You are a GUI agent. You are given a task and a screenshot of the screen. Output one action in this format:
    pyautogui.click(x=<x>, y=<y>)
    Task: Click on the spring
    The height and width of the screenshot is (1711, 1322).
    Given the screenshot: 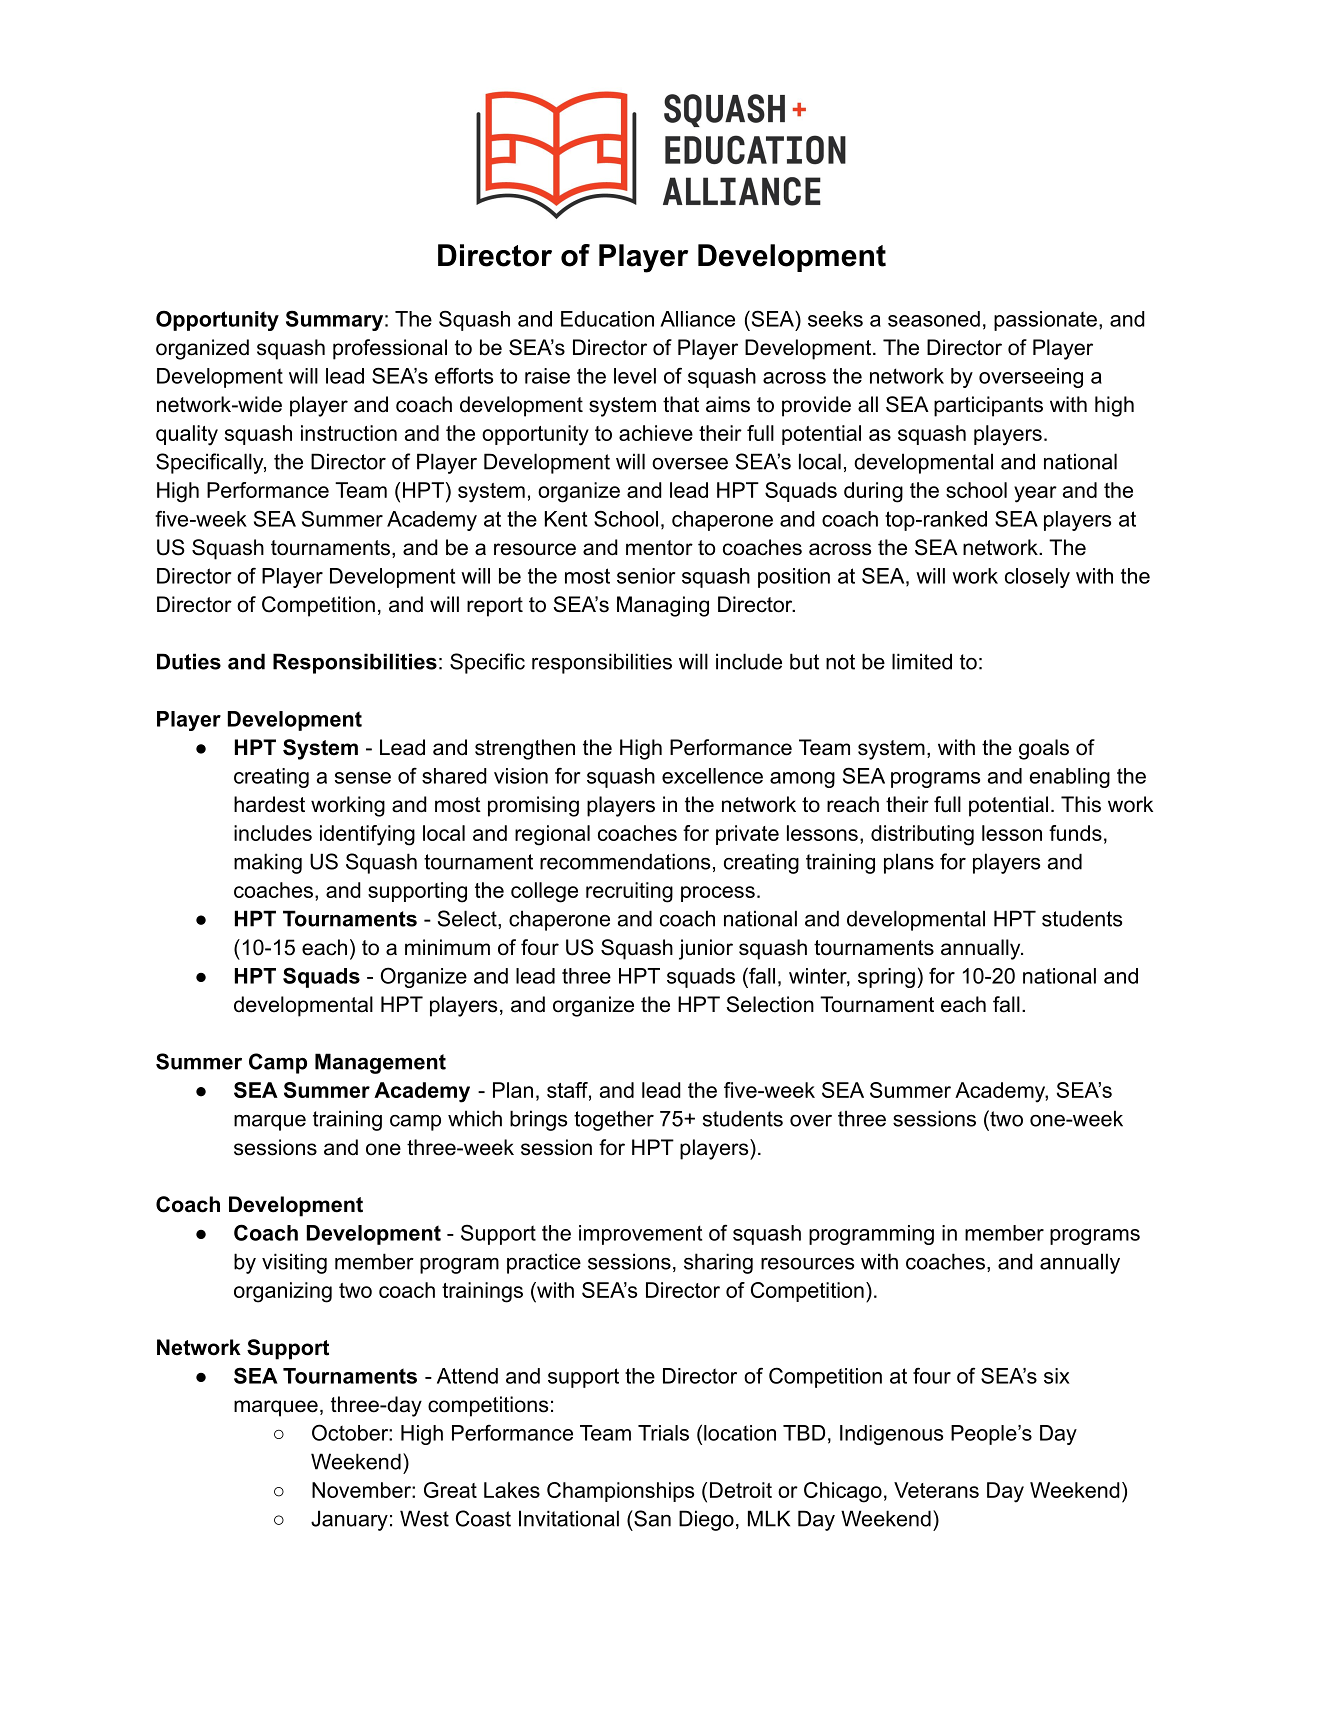 What is the action you would take?
    pyautogui.click(x=886, y=978)
